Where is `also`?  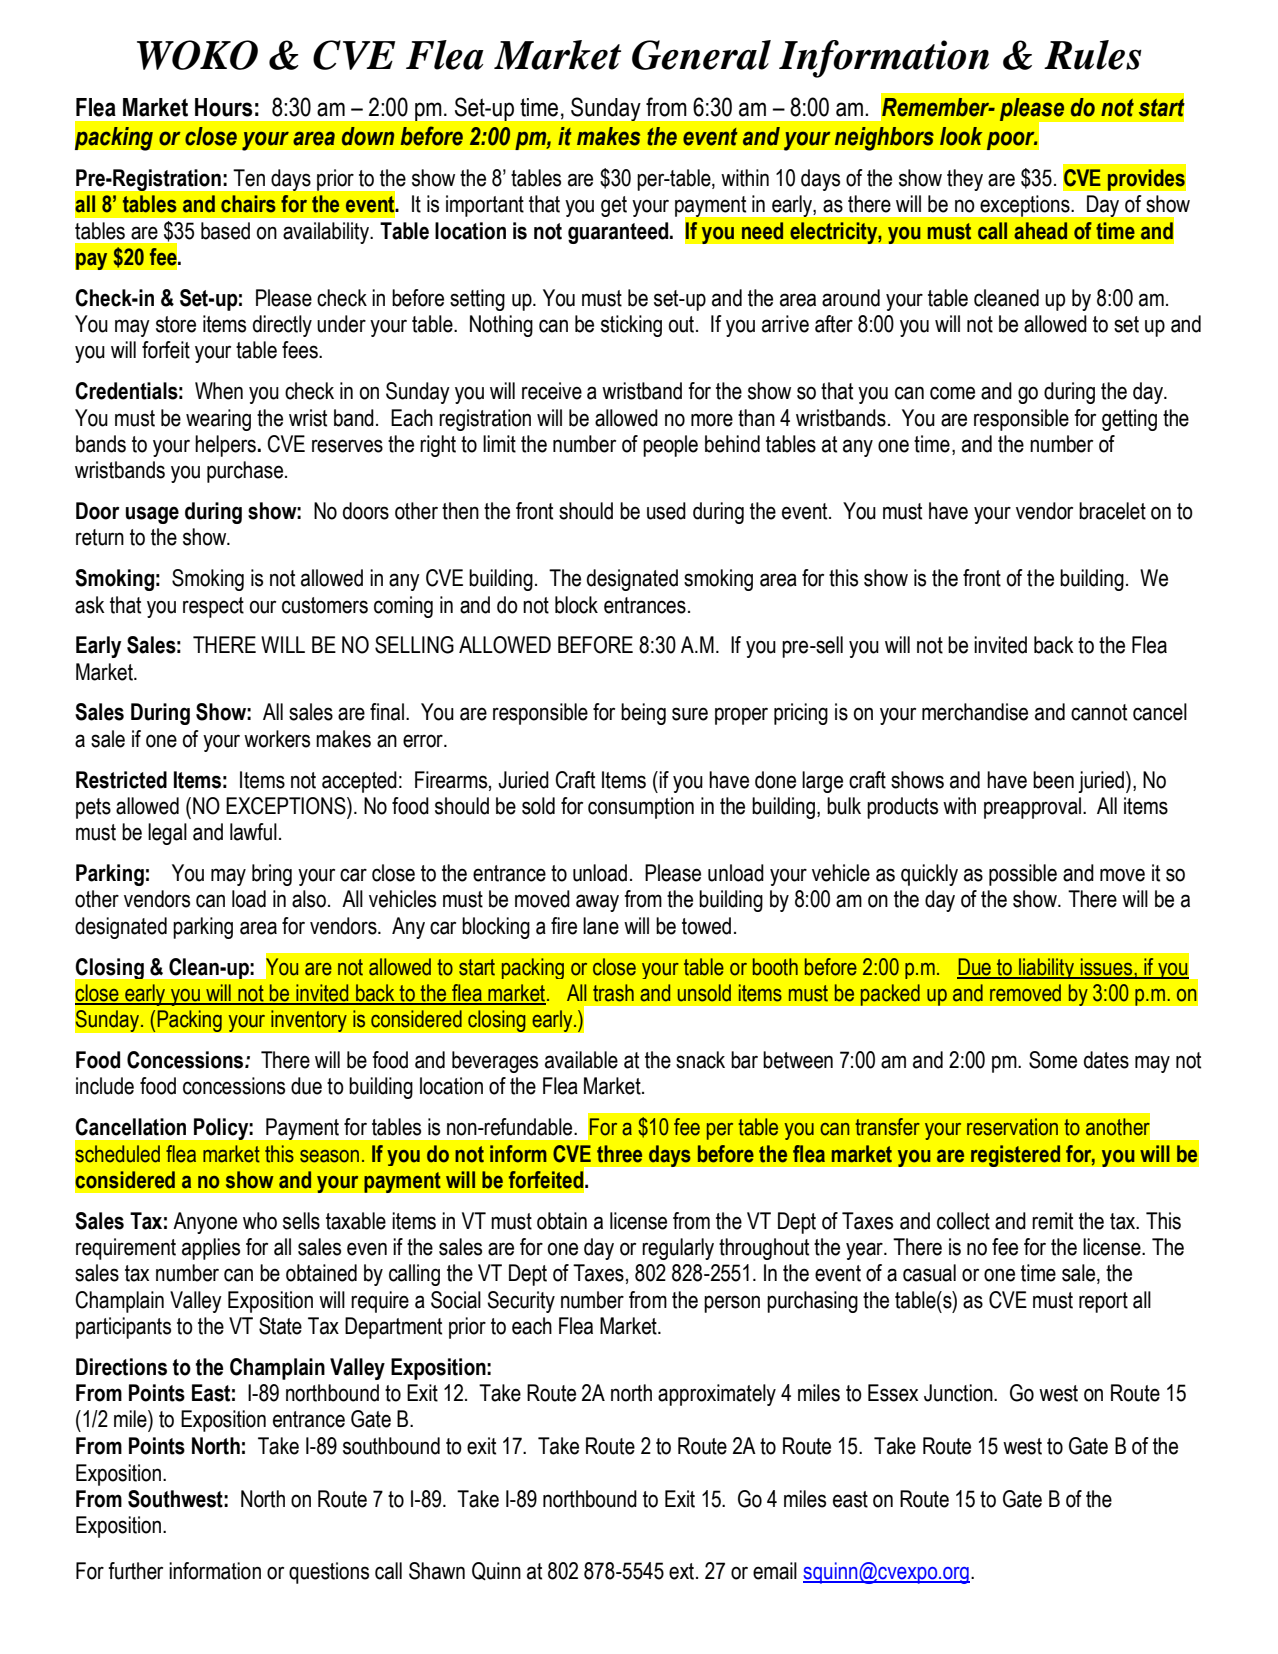
also is located at coordinates (309, 899).
